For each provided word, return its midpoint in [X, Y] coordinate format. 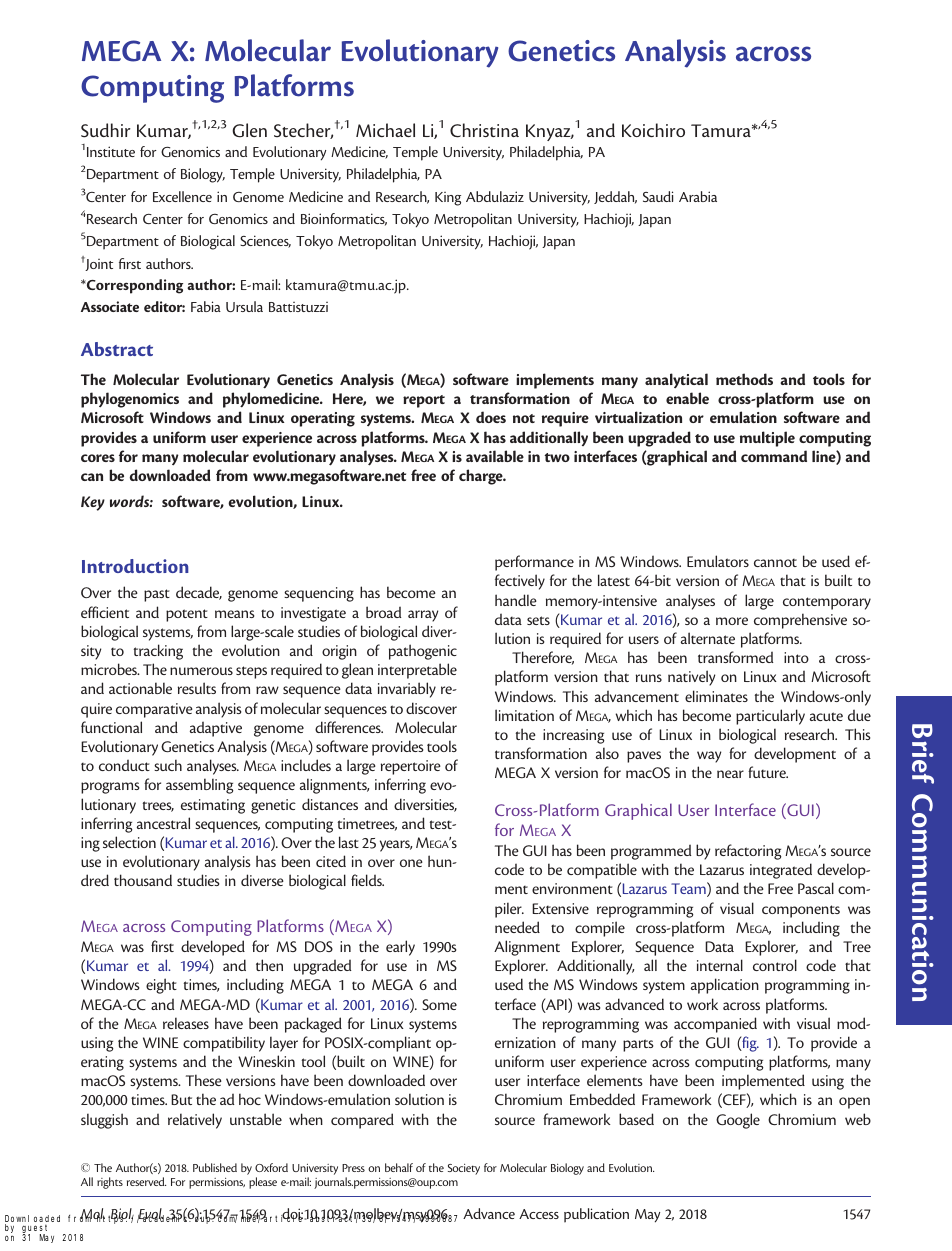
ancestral [163, 823]
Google [738, 1121]
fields [367, 880]
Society [464, 1169]
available [495, 456]
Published [215, 1167]
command [774, 456]
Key [93, 503]
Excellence [182, 196]
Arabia [698, 196]
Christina [484, 130]
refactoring [748, 852]
